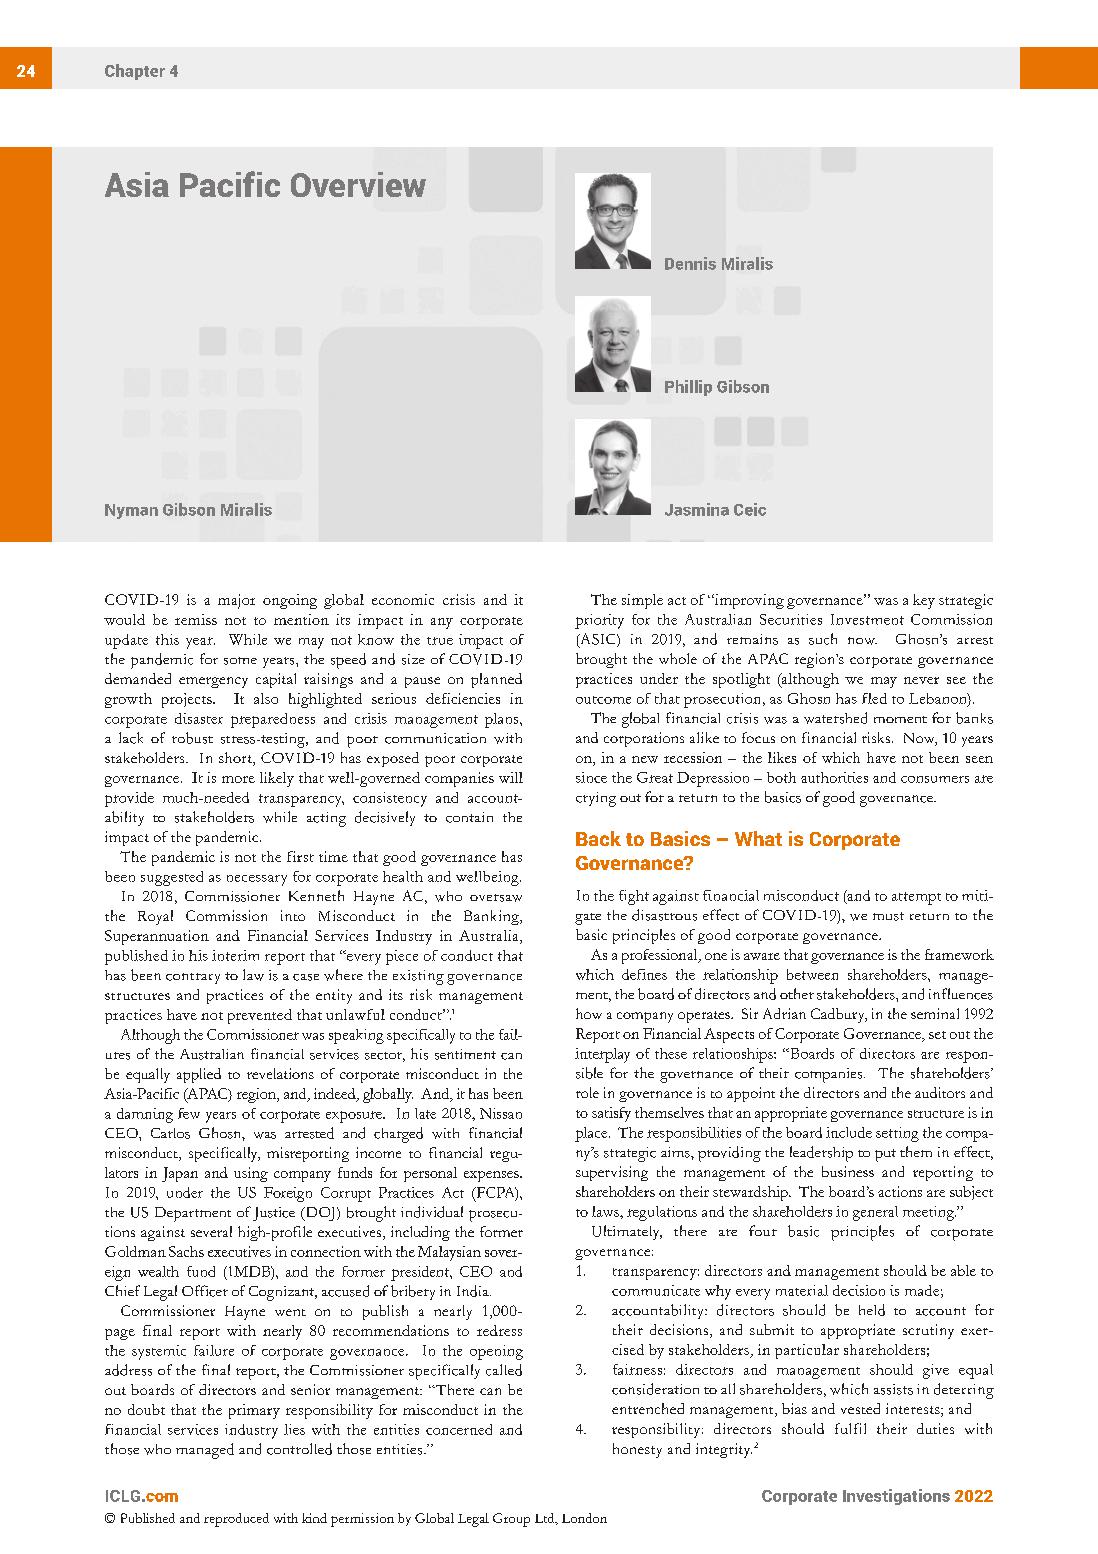 The height and width of the screenshot is (1554, 1098). What do you see at coordinates (546, 1519) in the screenshot?
I see `Ltd` at bounding box center [546, 1519].
